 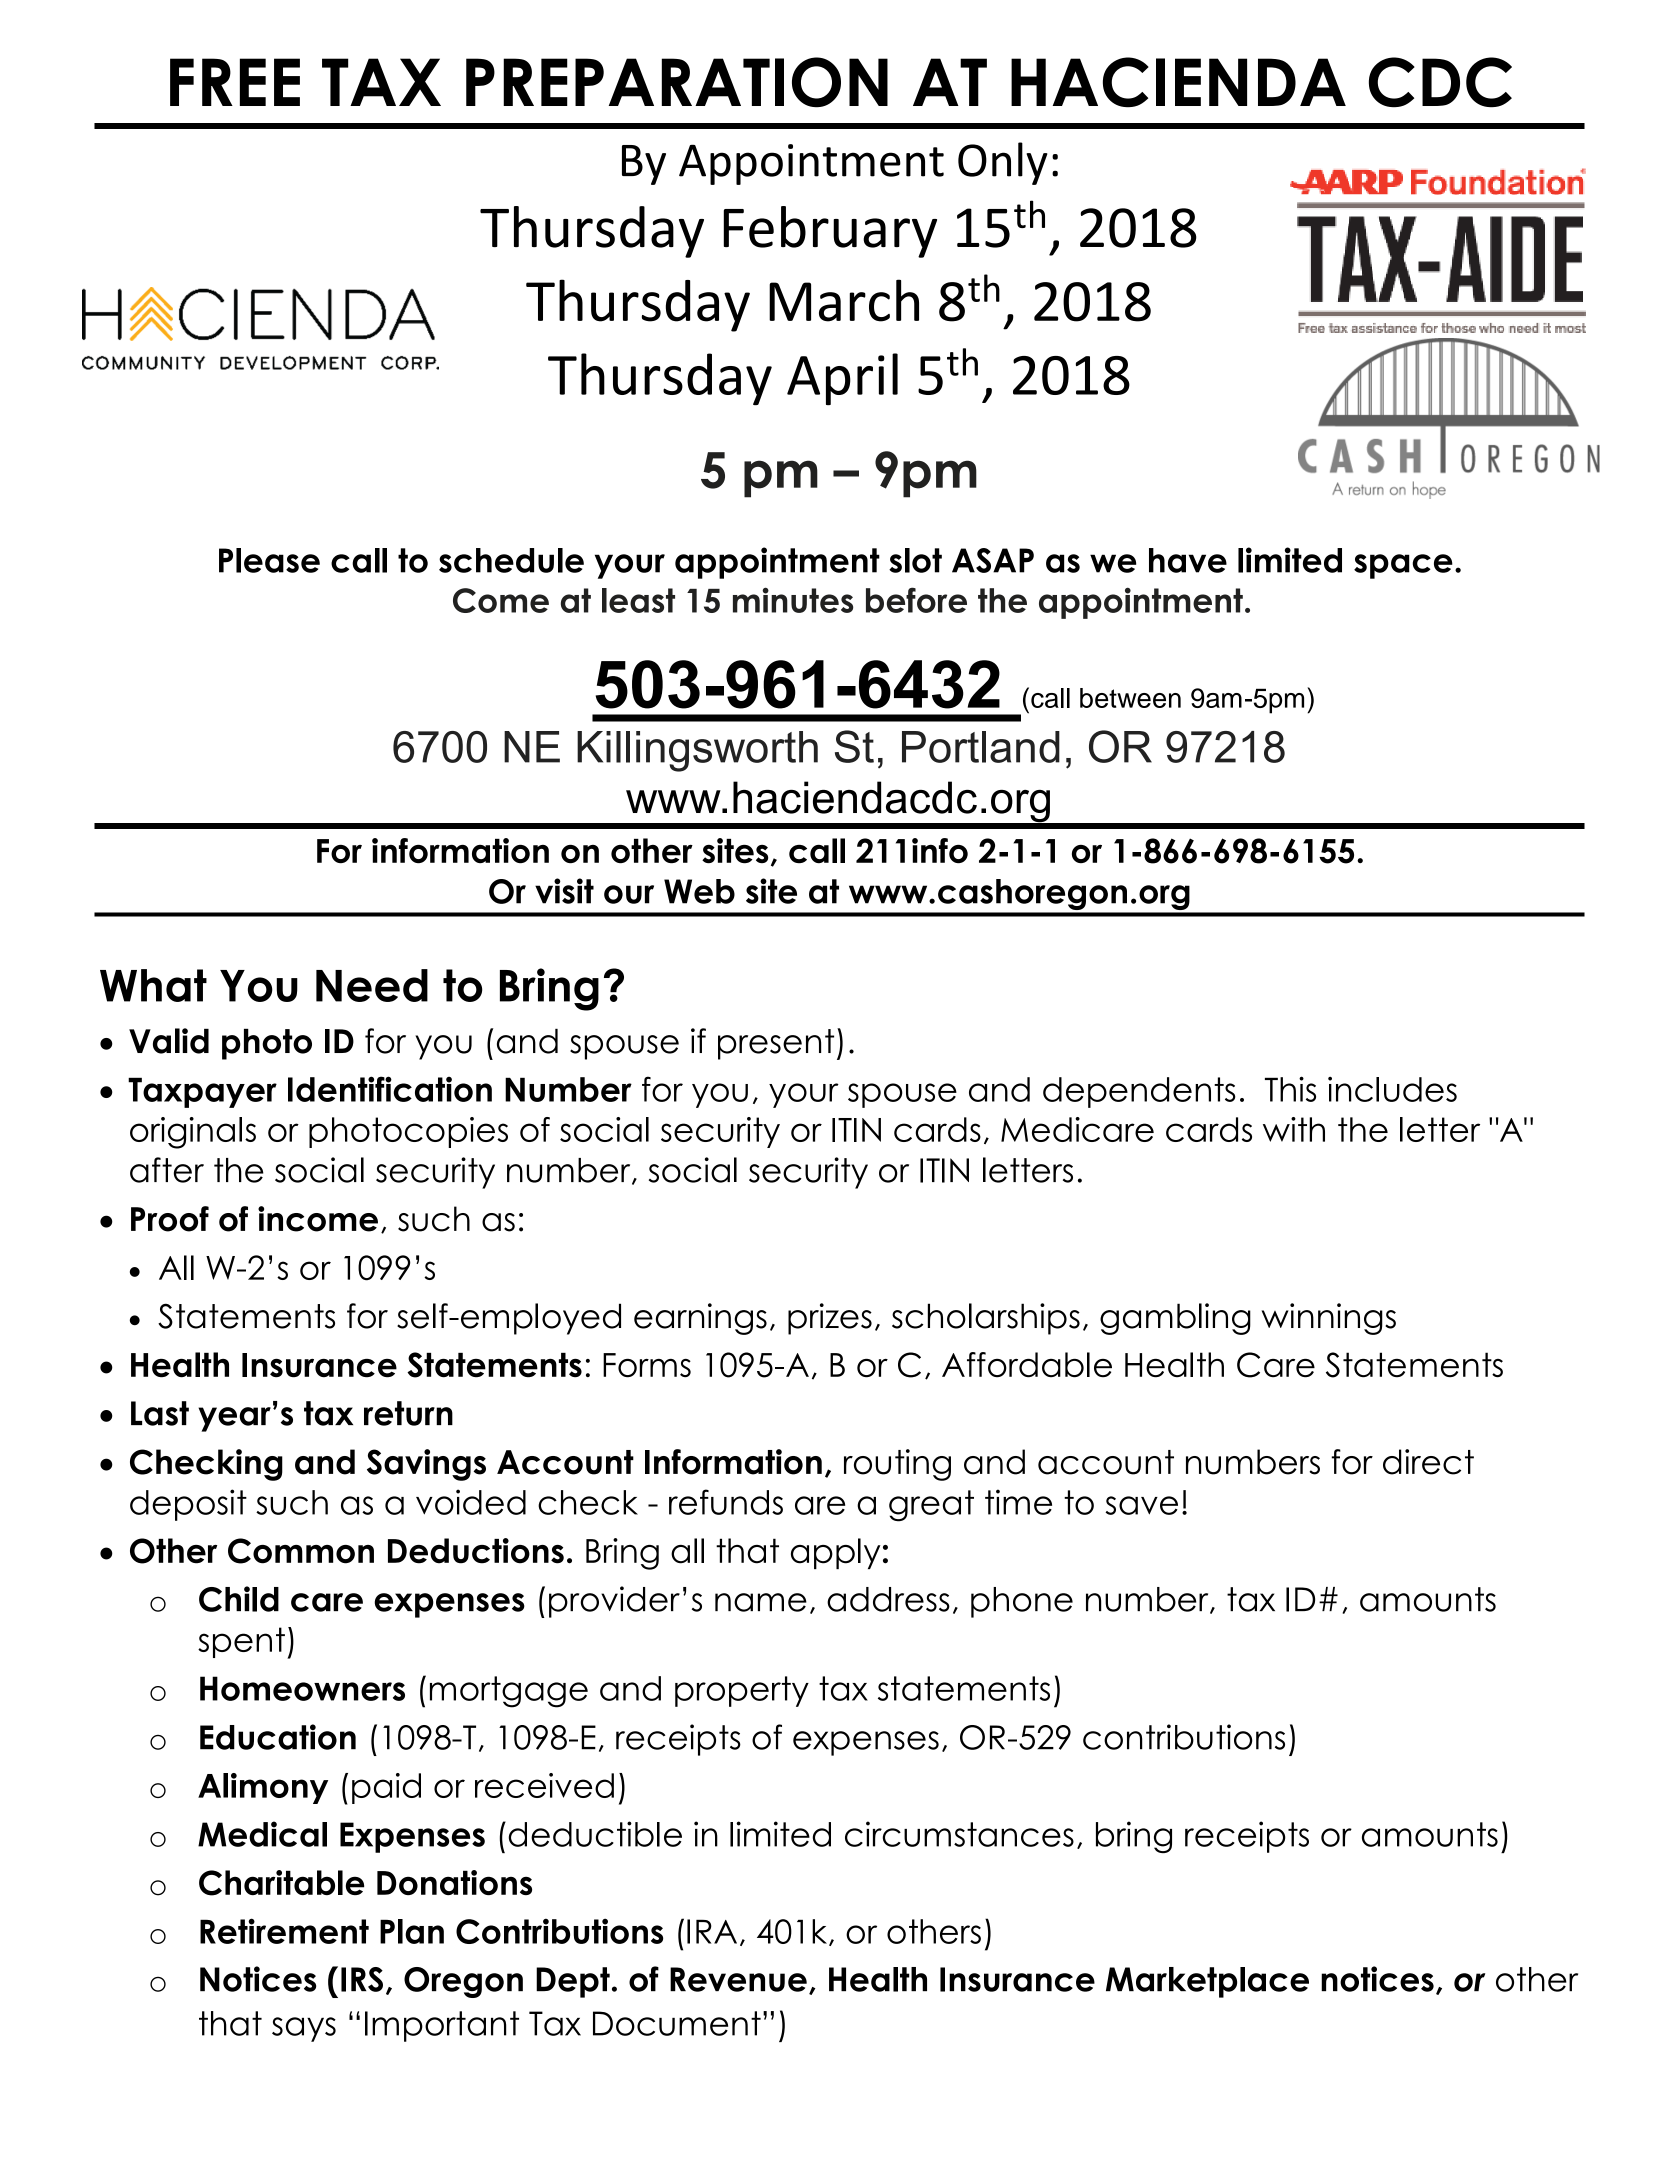 What do you see at coordinates (372, 985) in the screenshot?
I see `Need` at bounding box center [372, 985].
